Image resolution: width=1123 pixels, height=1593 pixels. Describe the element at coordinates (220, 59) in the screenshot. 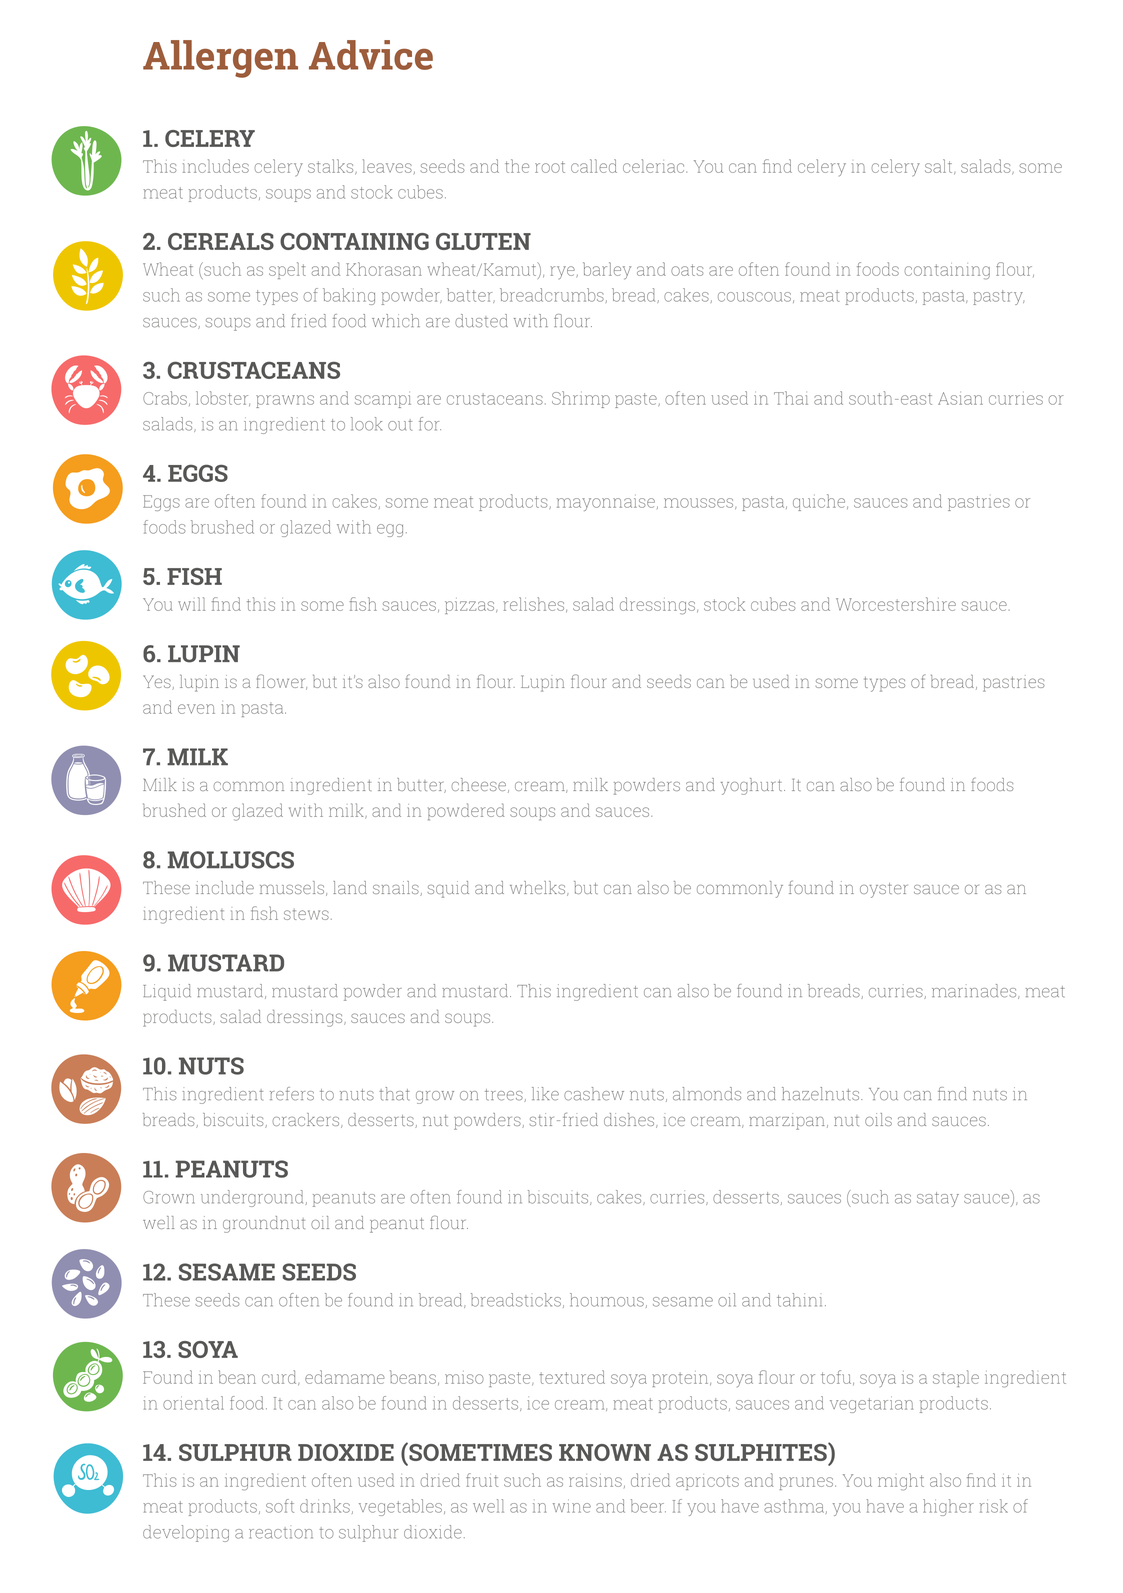

I see `Allergen` at that location.
